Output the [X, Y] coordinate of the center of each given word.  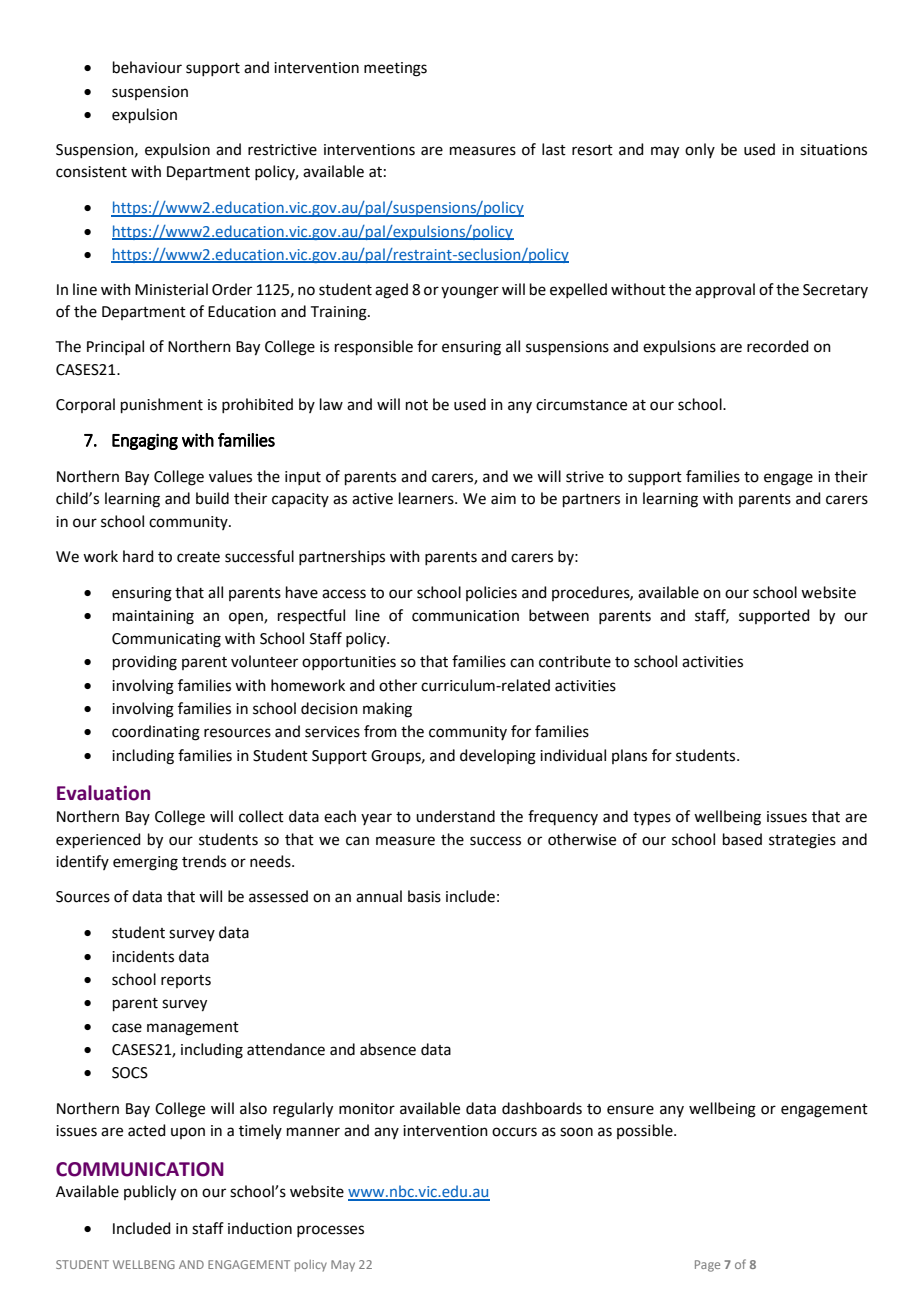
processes [330, 1231]
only [700, 150]
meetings [395, 69]
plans [629, 756]
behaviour [147, 67]
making [387, 710]
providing [145, 663]
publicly [150, 1193]
